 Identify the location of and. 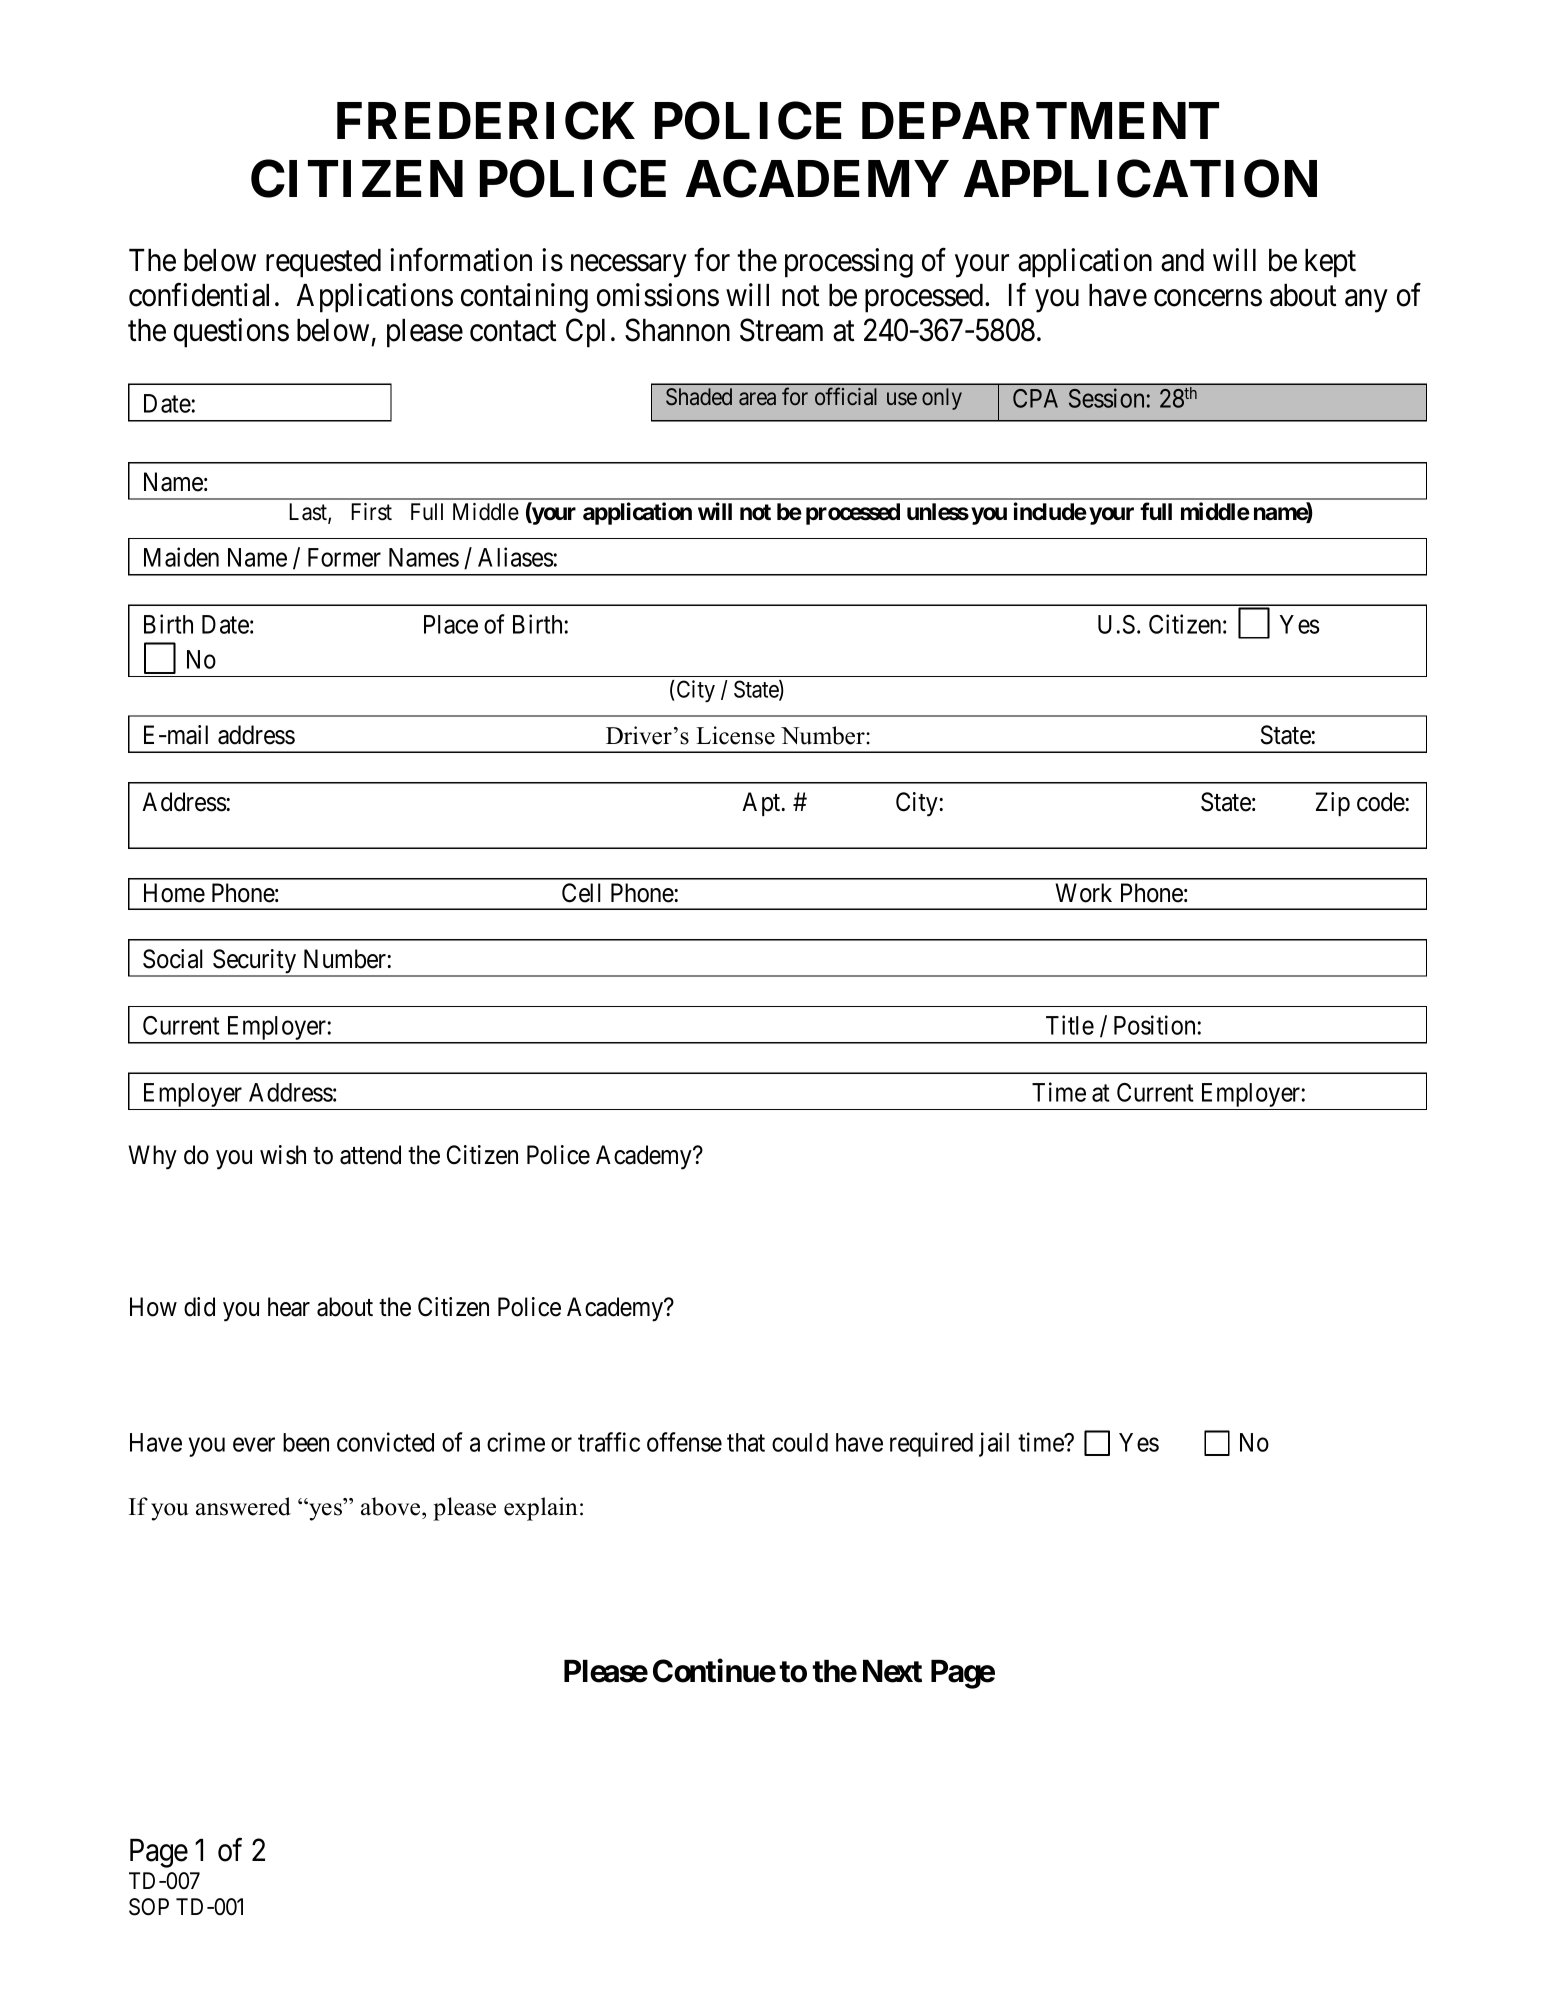
(1182, 260).
